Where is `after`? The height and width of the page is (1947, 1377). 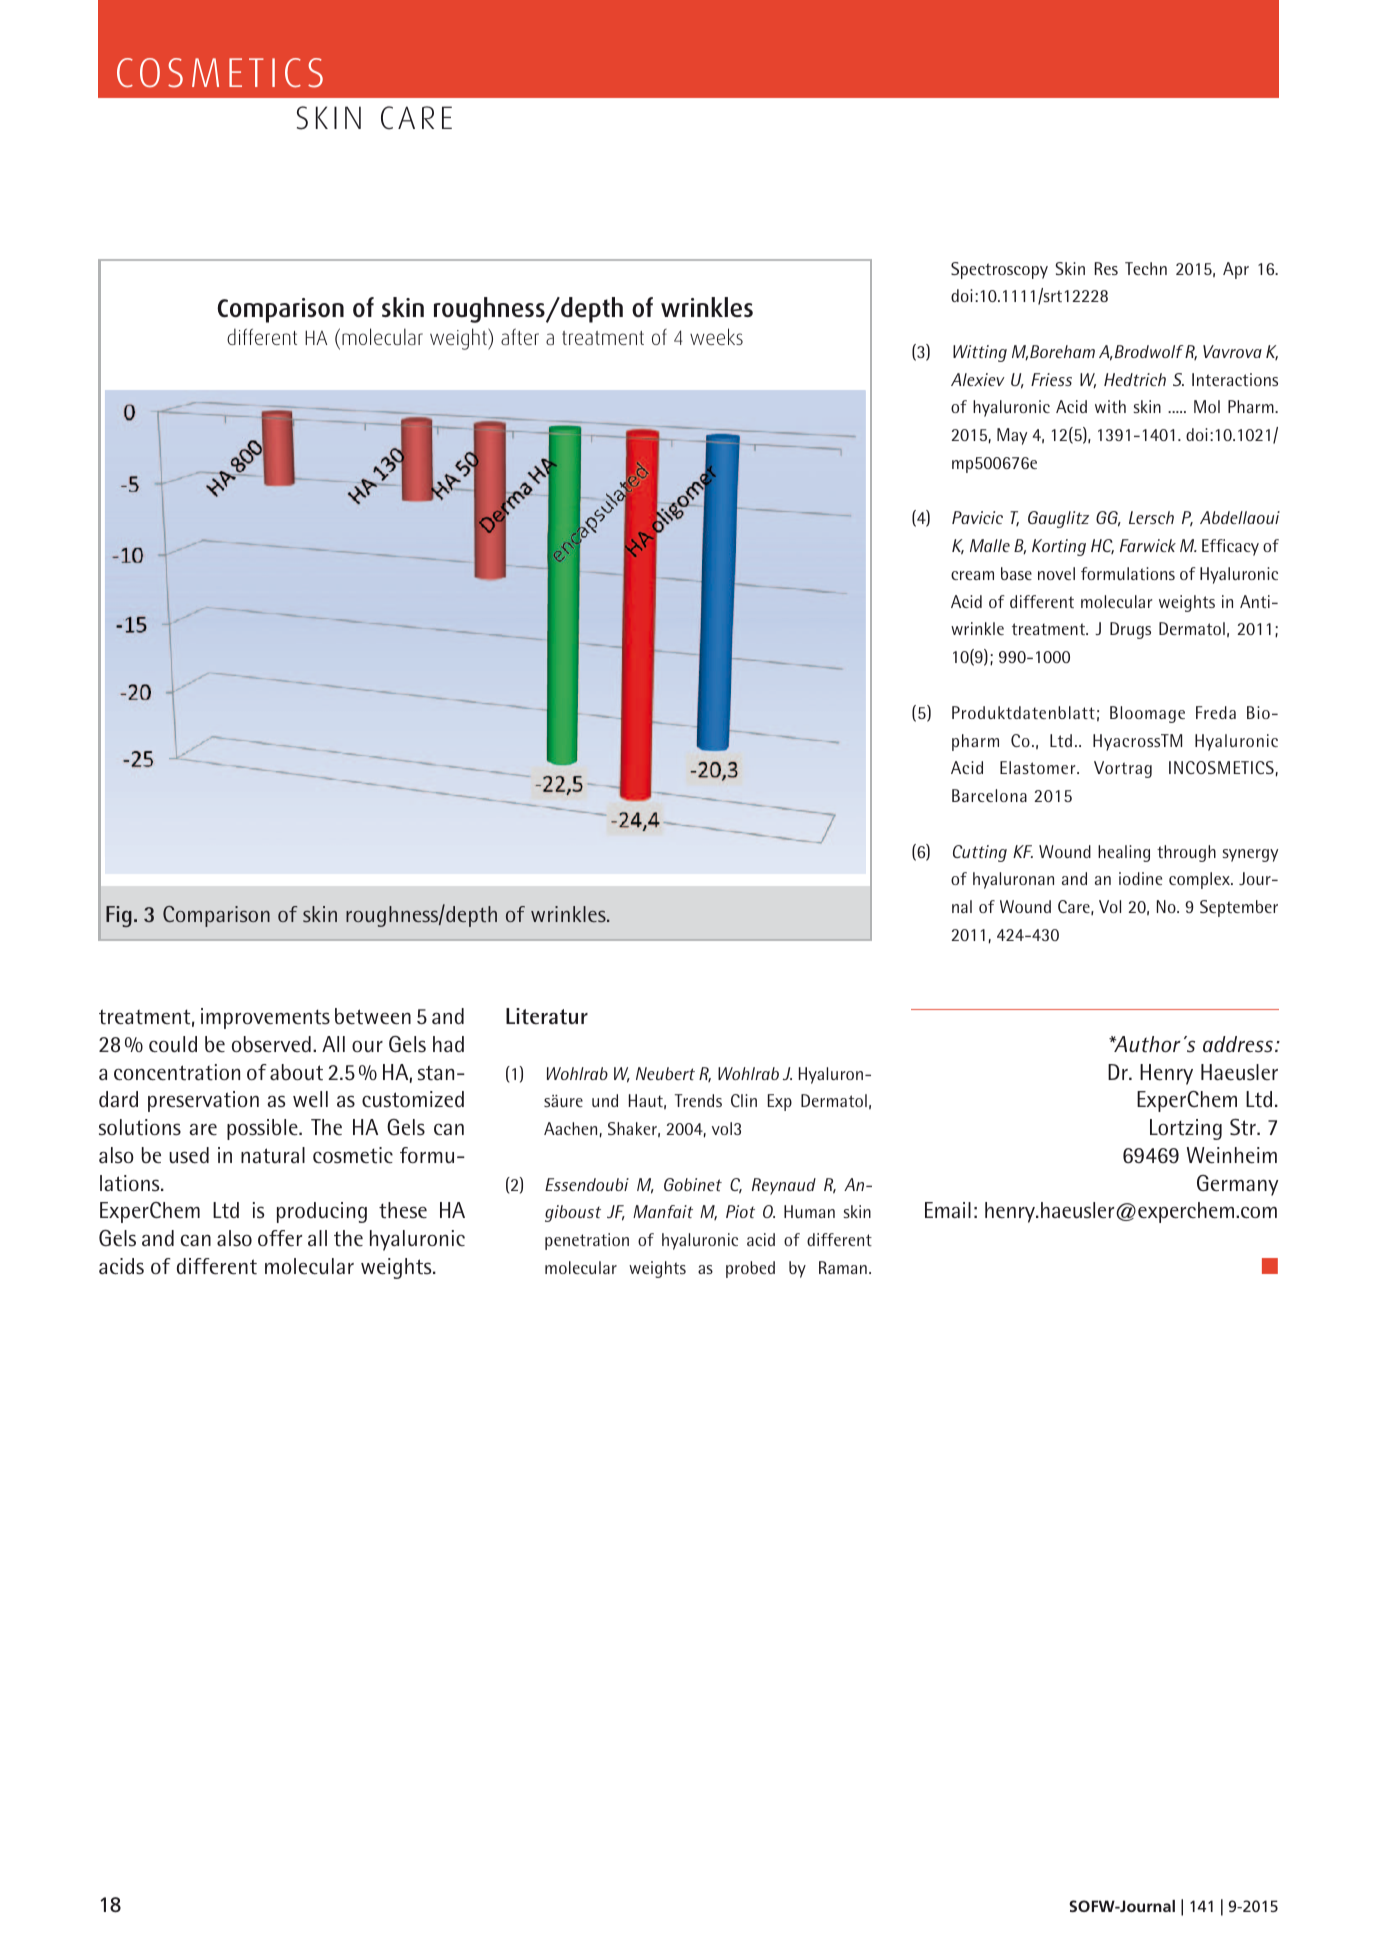
after is located at coordinates (520, 336).
